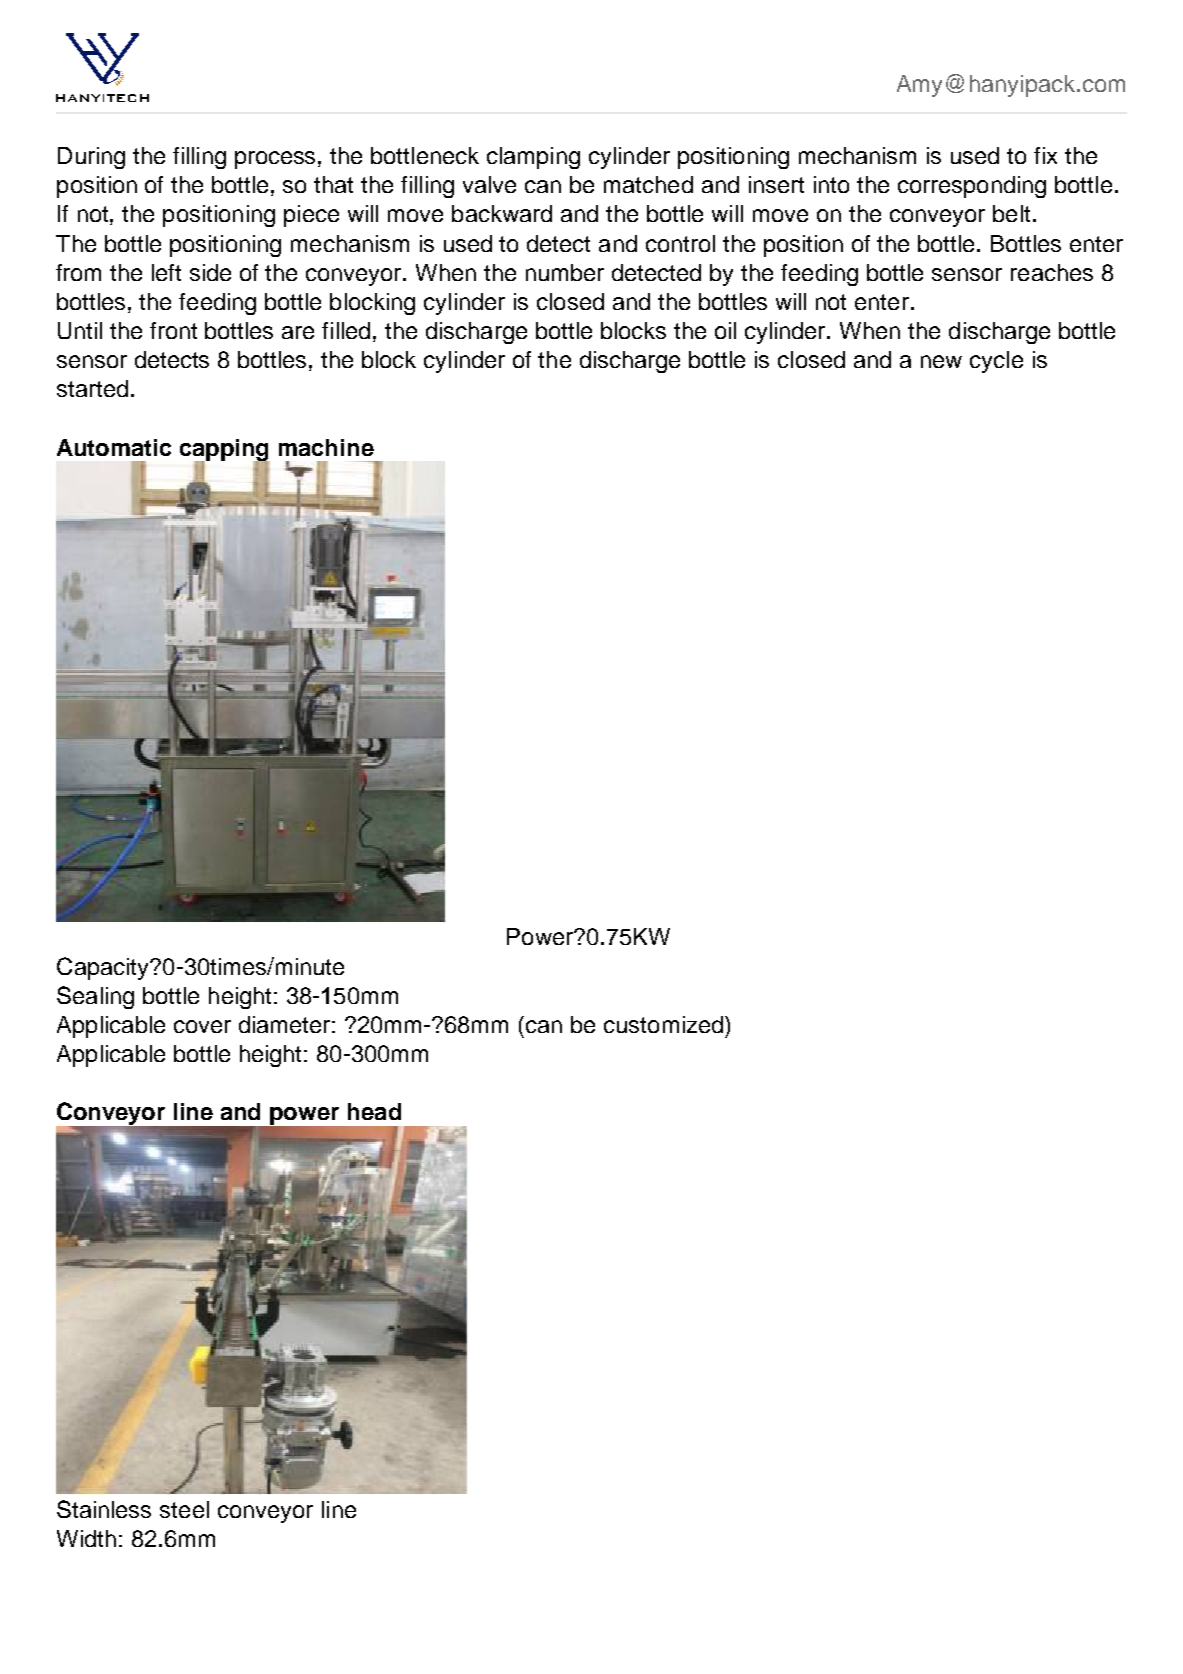 Image resolution: width=1183 pixels, height=1674 pixels. What do you see at coordinates (104, 1509) in the screenshot?
I see `Stainless` at bounding box center [104, 1509].
